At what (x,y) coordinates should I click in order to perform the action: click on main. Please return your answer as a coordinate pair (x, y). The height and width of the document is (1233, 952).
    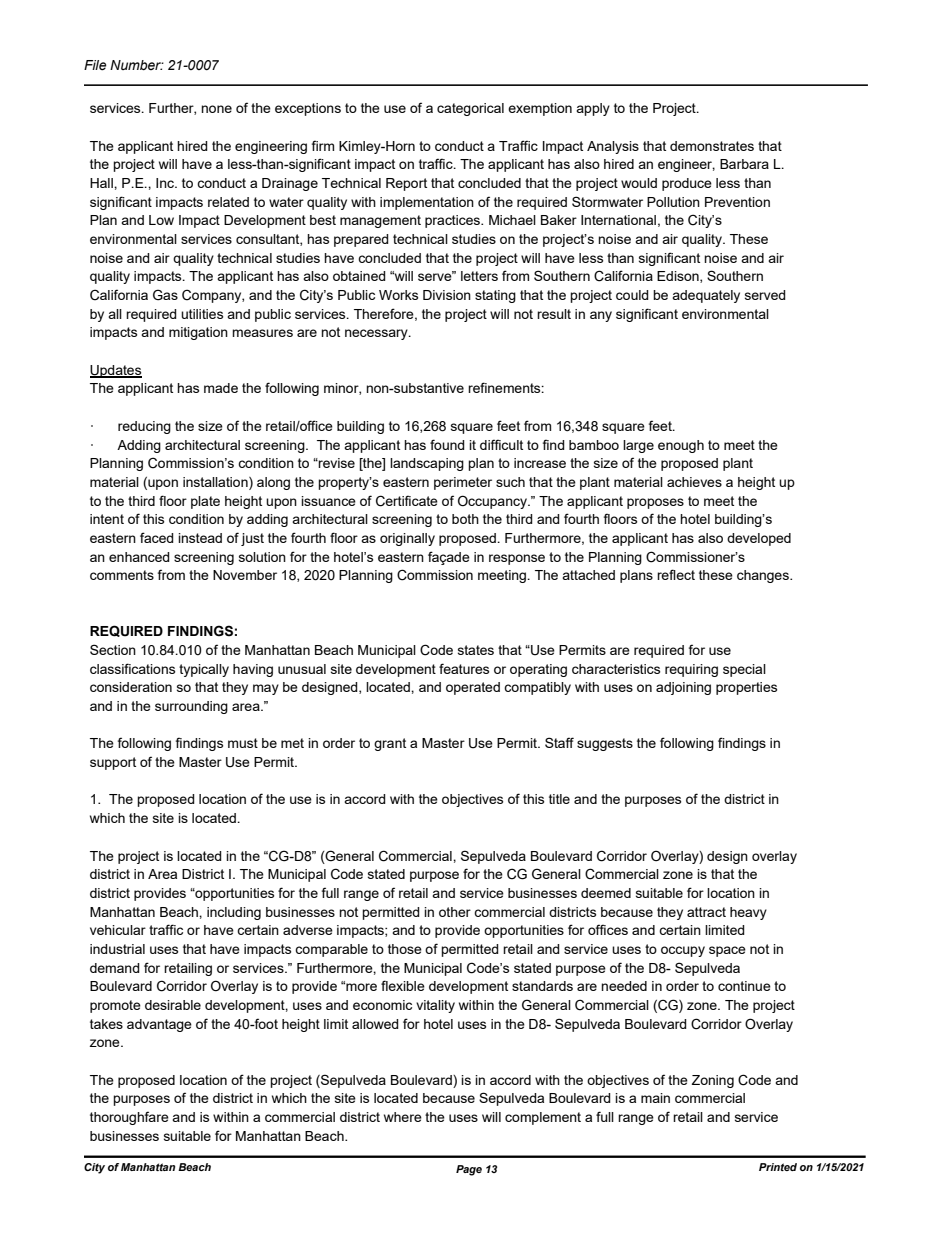
    Looking at the image, I should click on (655, 1098).
